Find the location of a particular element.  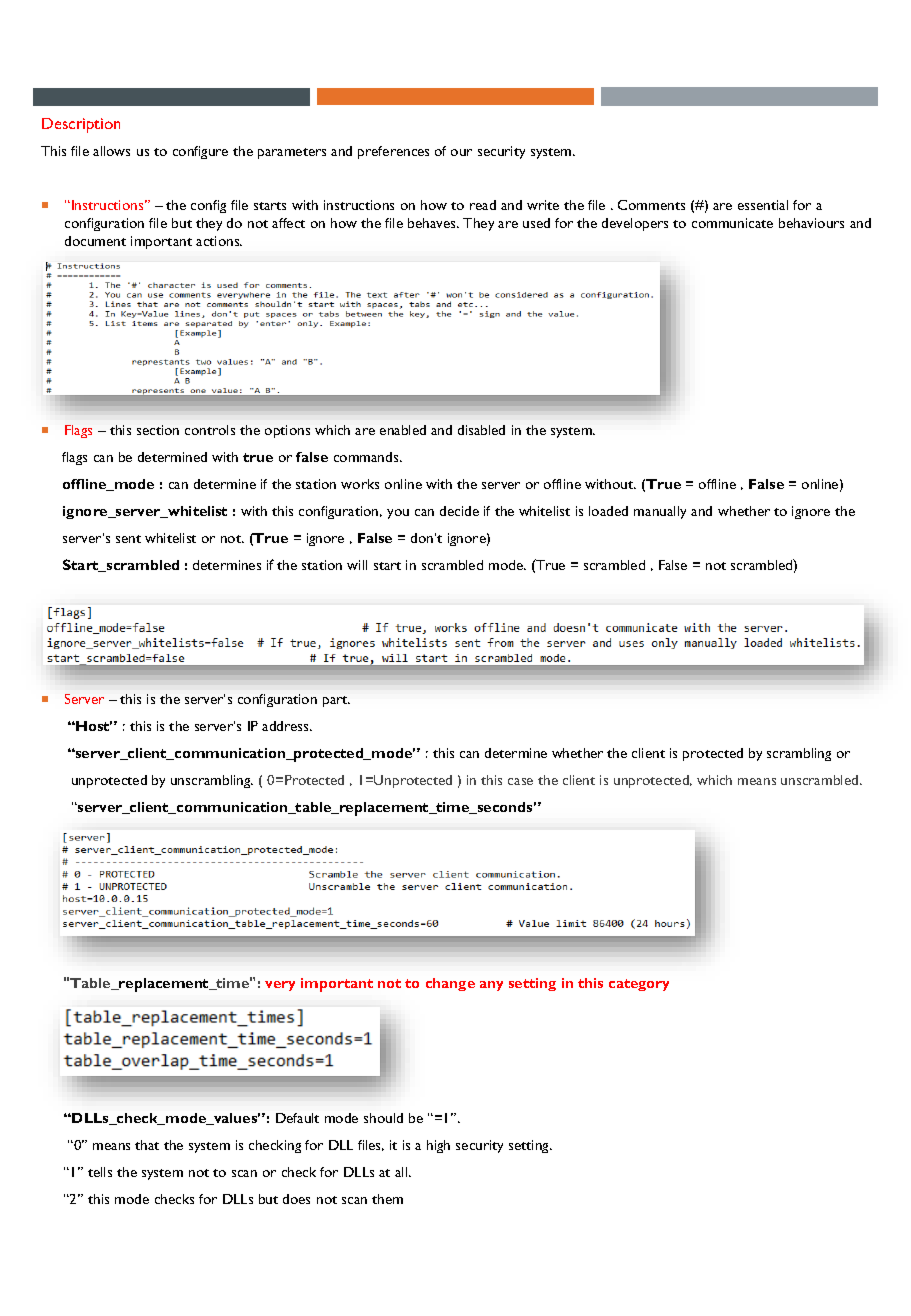

loaded is located at coordinates (608, 511).
